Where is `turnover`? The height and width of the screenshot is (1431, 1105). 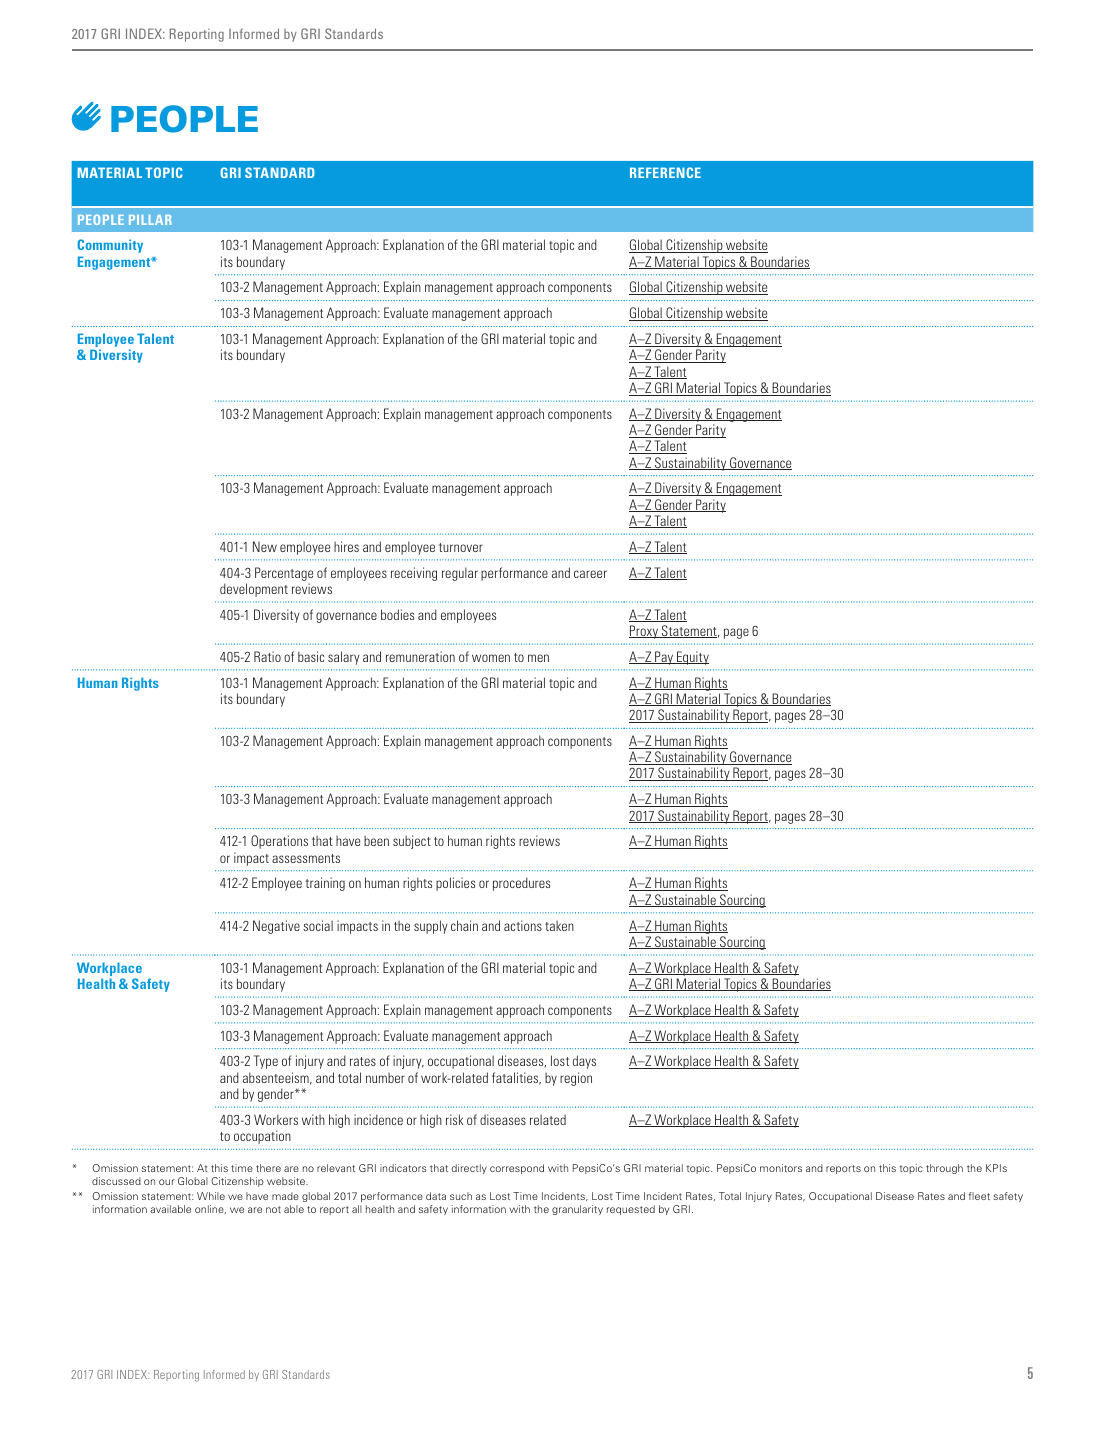
turnover is located at coordinates (461, 547).
